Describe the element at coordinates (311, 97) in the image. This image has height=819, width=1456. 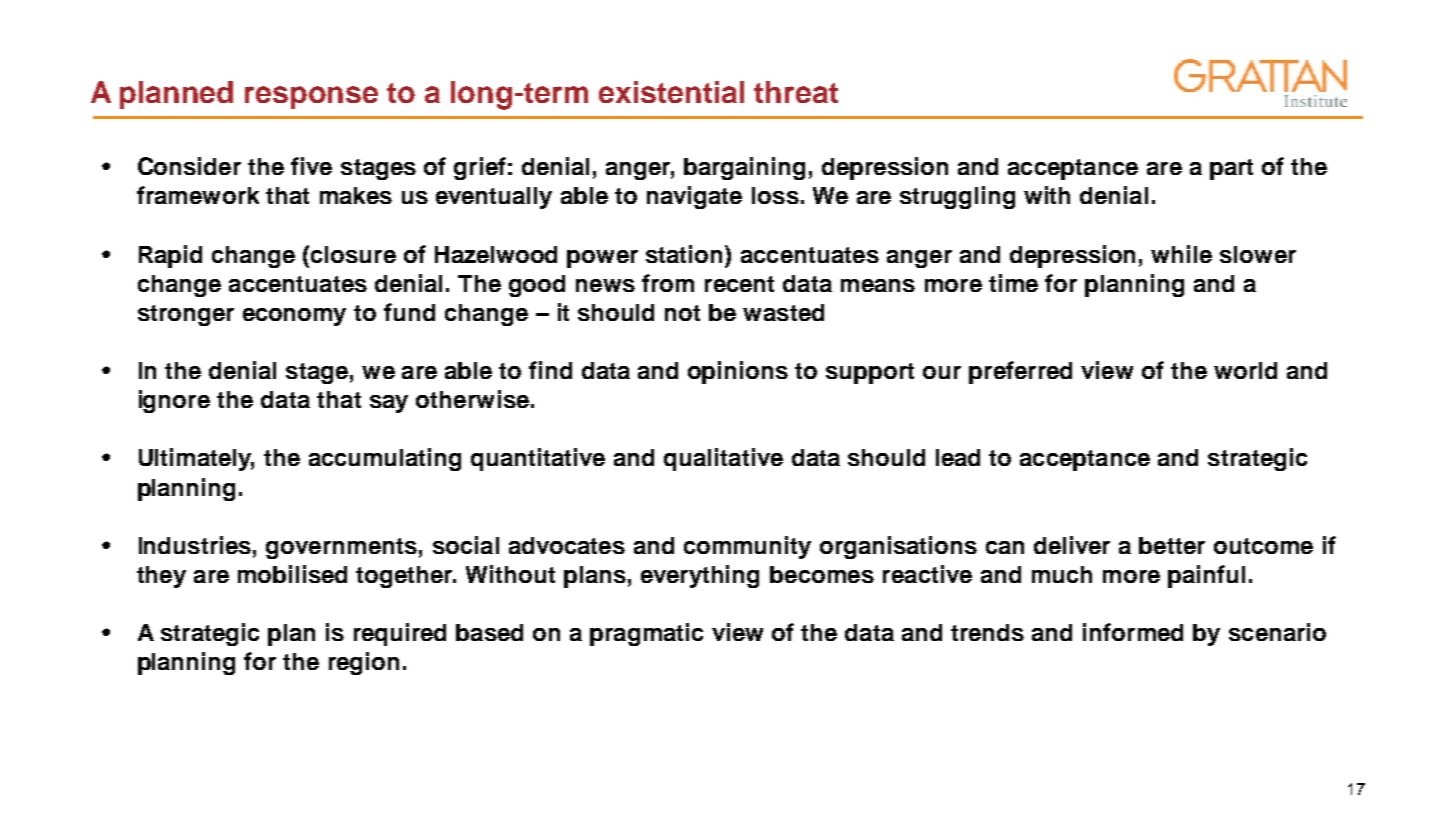
I see `response` at that location.
